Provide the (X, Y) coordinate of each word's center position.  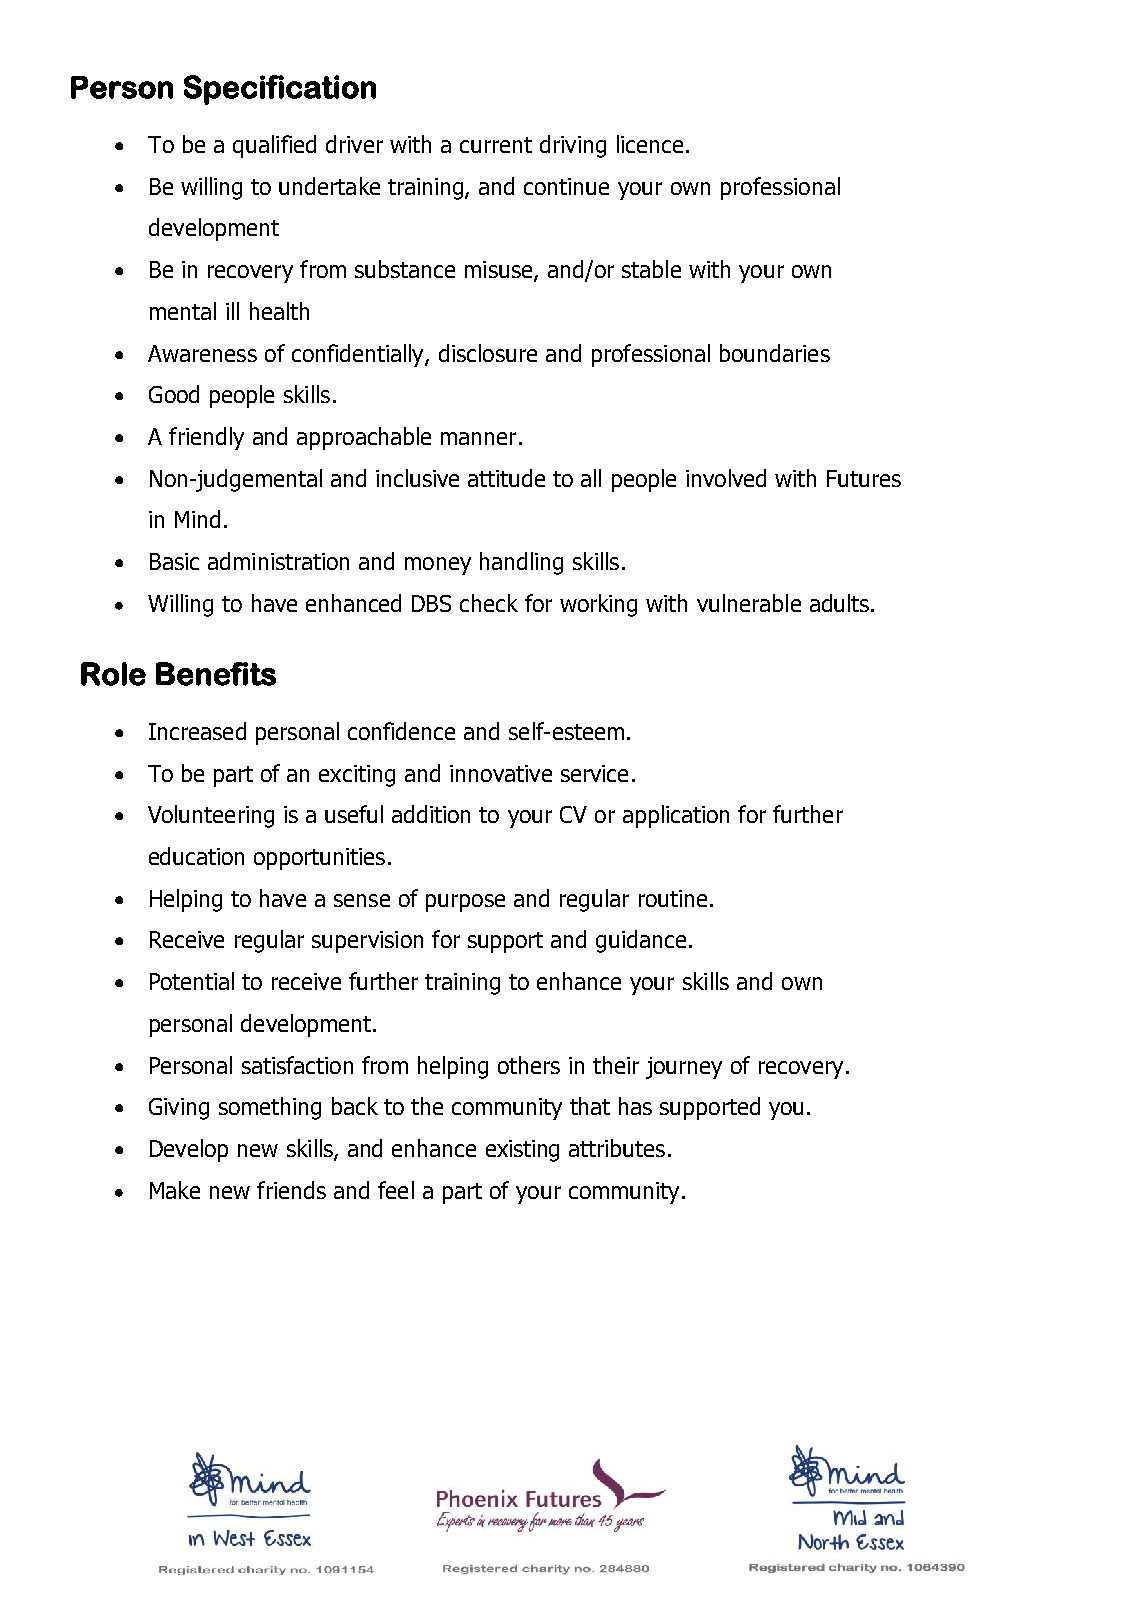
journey (684, 1068)
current (496, 145)
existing (522, 1151)
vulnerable (749, 603)
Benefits (216, 674)
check (489, 603)
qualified (274, 146)
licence (650, 144)
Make (175, 1190)
